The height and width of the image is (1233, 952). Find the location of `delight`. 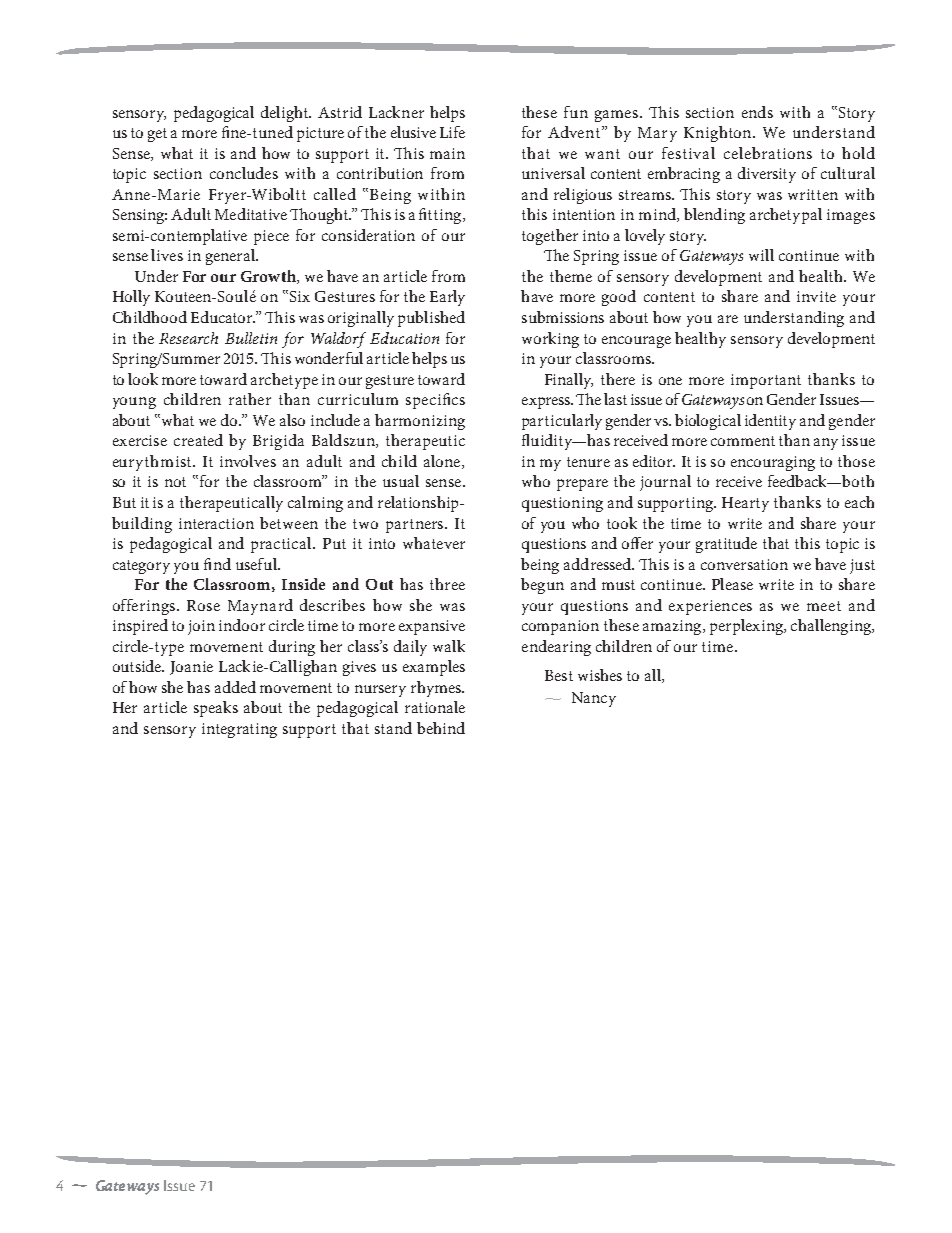

delight is located at coordinates (286, 114).
